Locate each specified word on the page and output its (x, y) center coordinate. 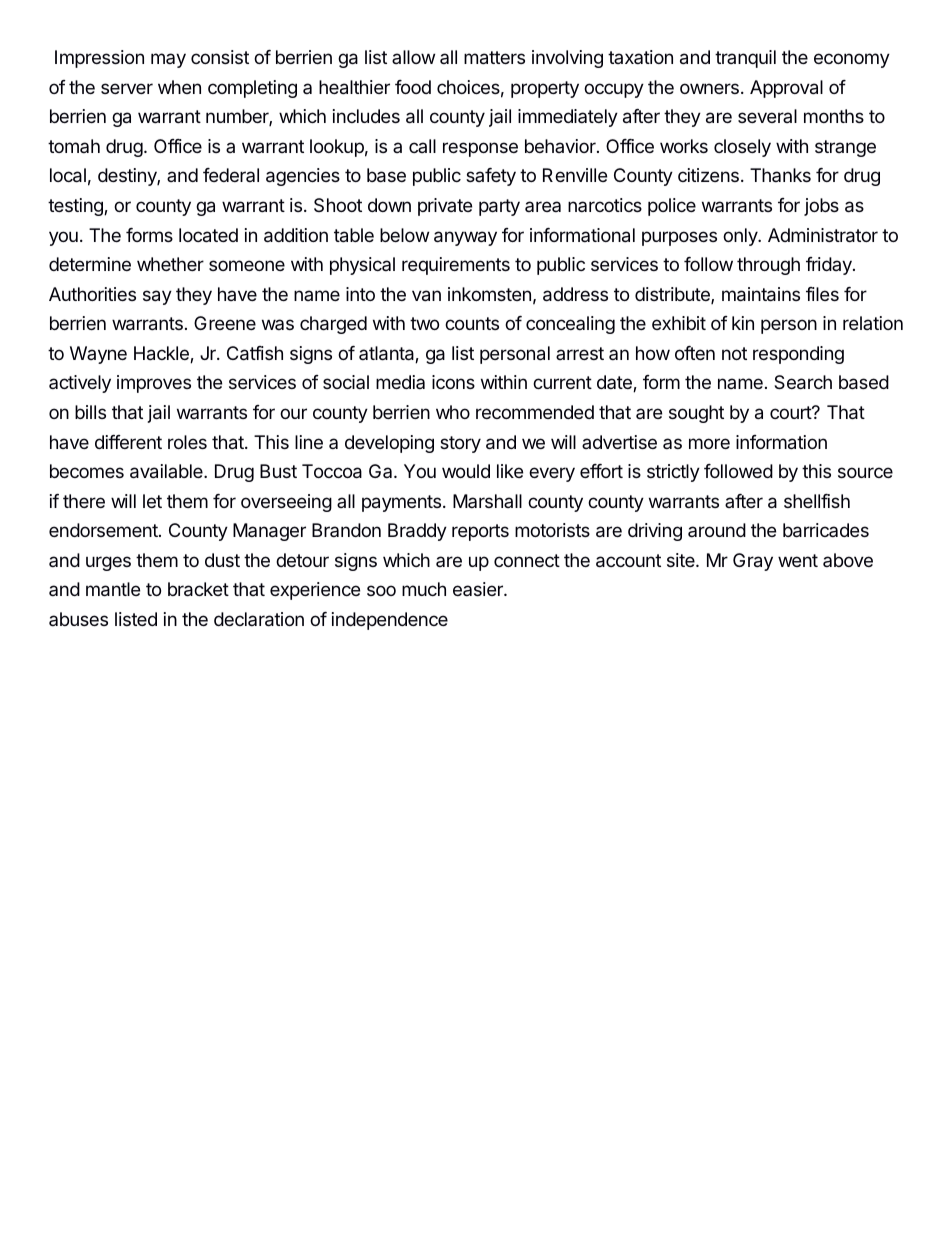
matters (494, 58)
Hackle (162, 354)
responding (798, 355)
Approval (786, 89)
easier (479, 589)
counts (472, 323)
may (168, 60)
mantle (113, 589)
